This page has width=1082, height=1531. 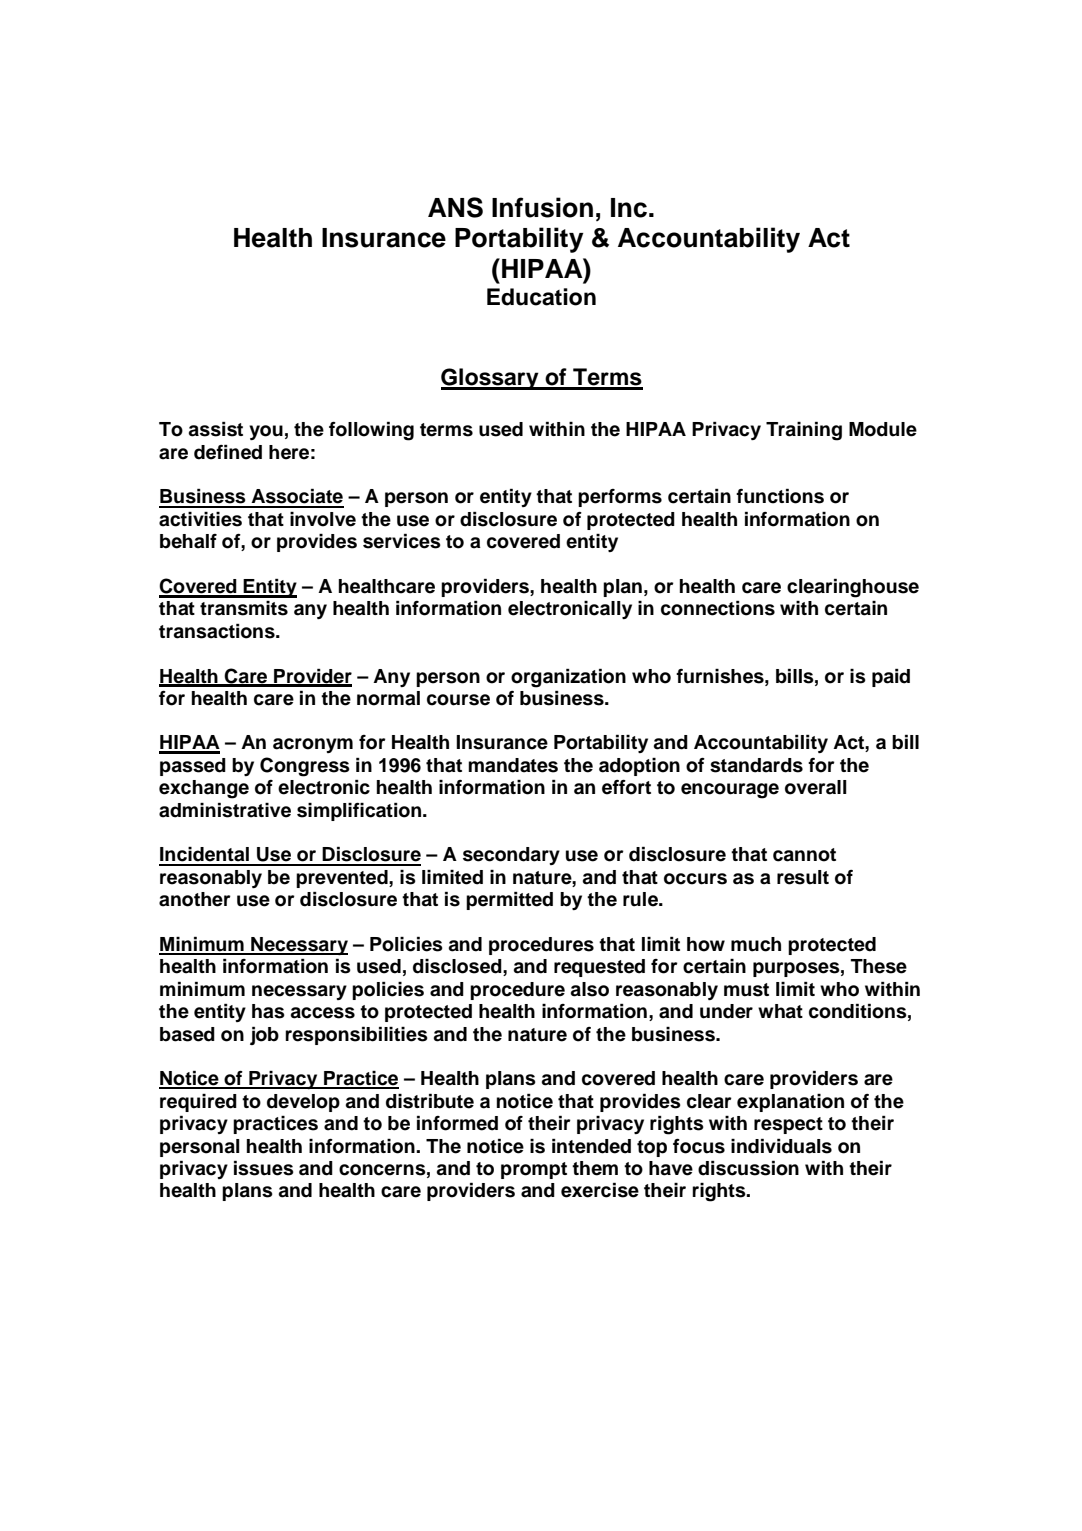 I want to click on acronym, so click(x=313, y=745).
